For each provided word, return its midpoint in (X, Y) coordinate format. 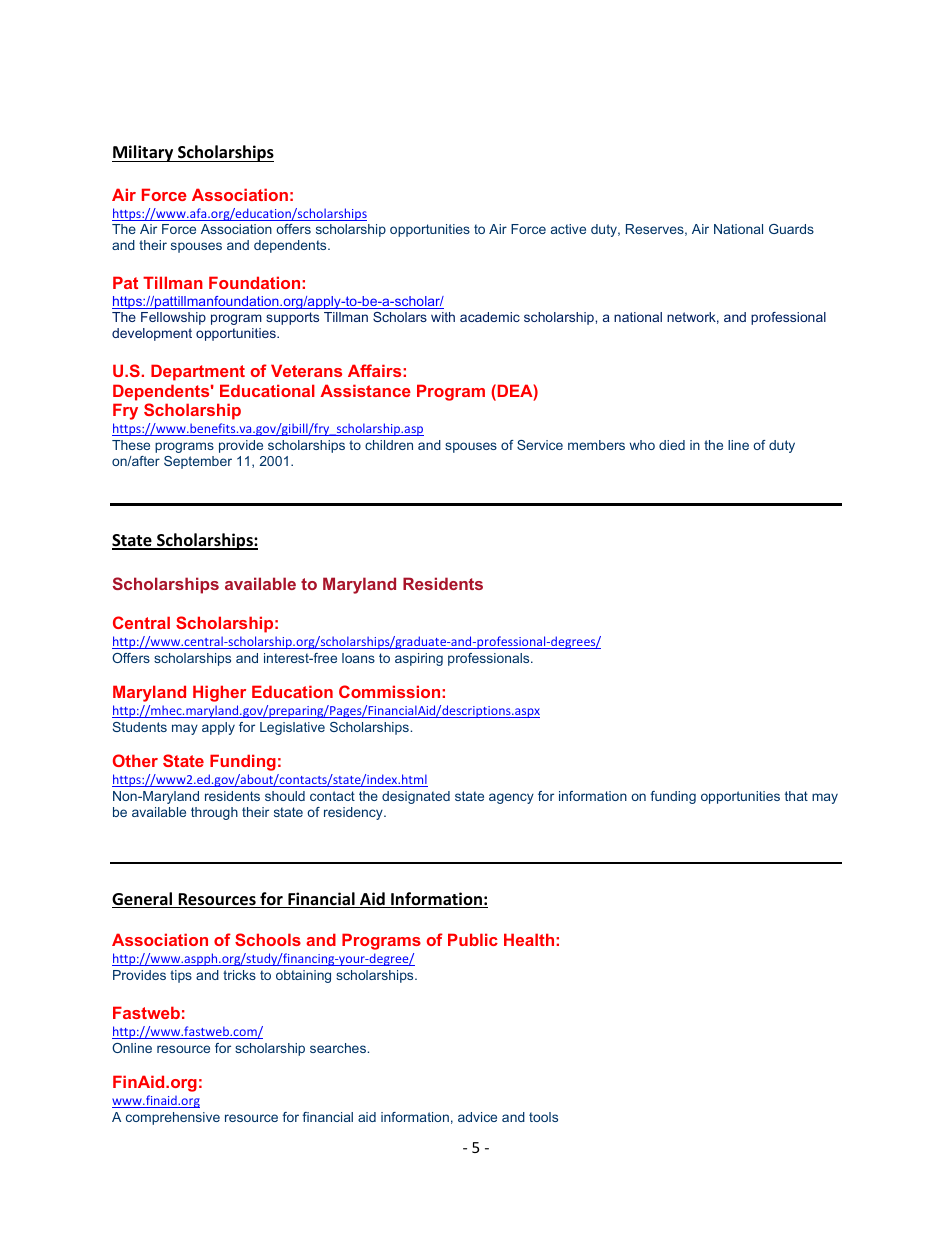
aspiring (419, 659)
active (568, 229)
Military (144, 153)
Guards (791, 229)
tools (543, 1117)
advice (477, 1117)
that (796, 796)
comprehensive (173, 1118)
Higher (219, 693)
